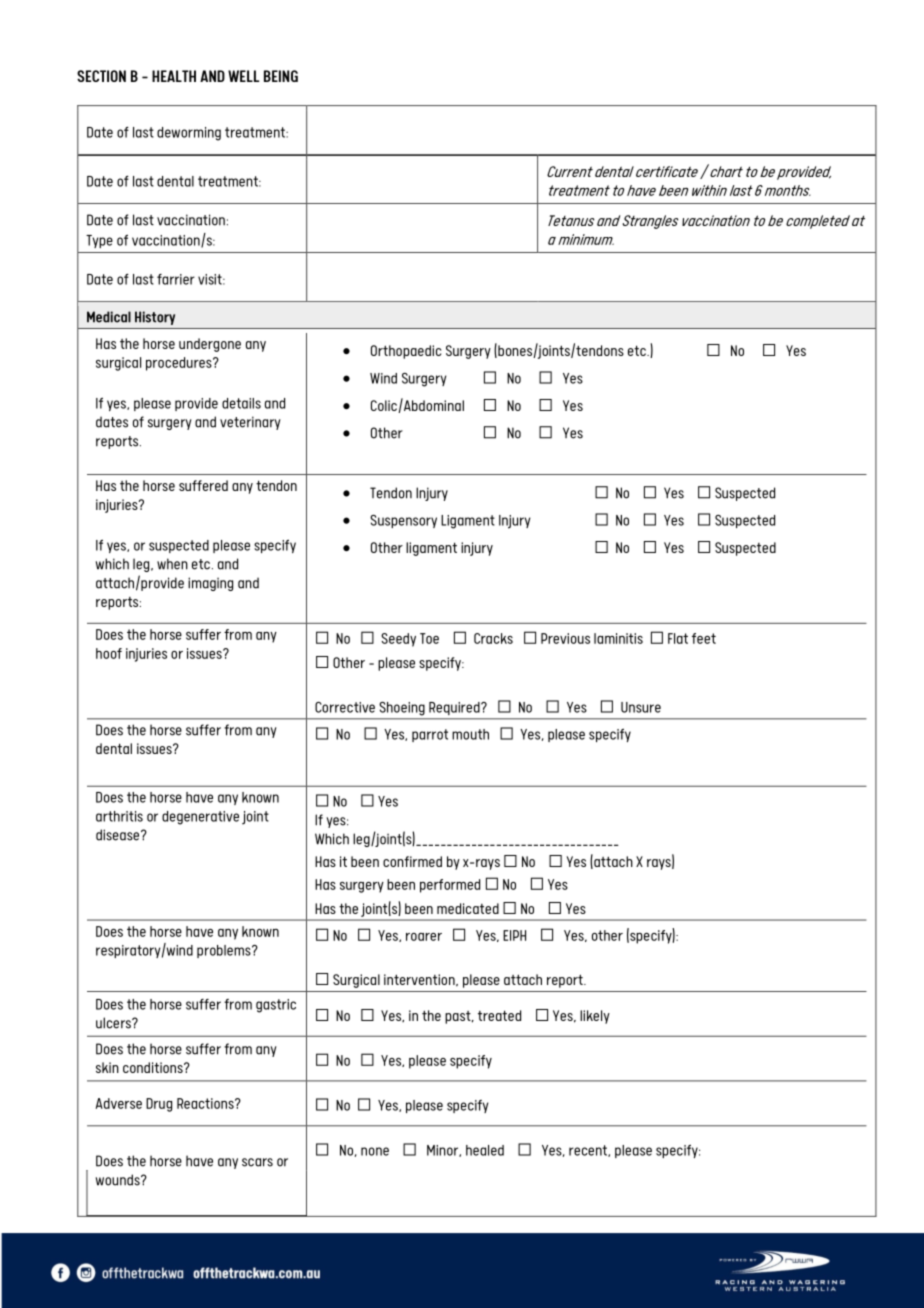 Image resolution: width=924 pixels, height=1308 pixels. Describe the element at coordinates (189, 134) in the image. I see `deworming` at that location.
